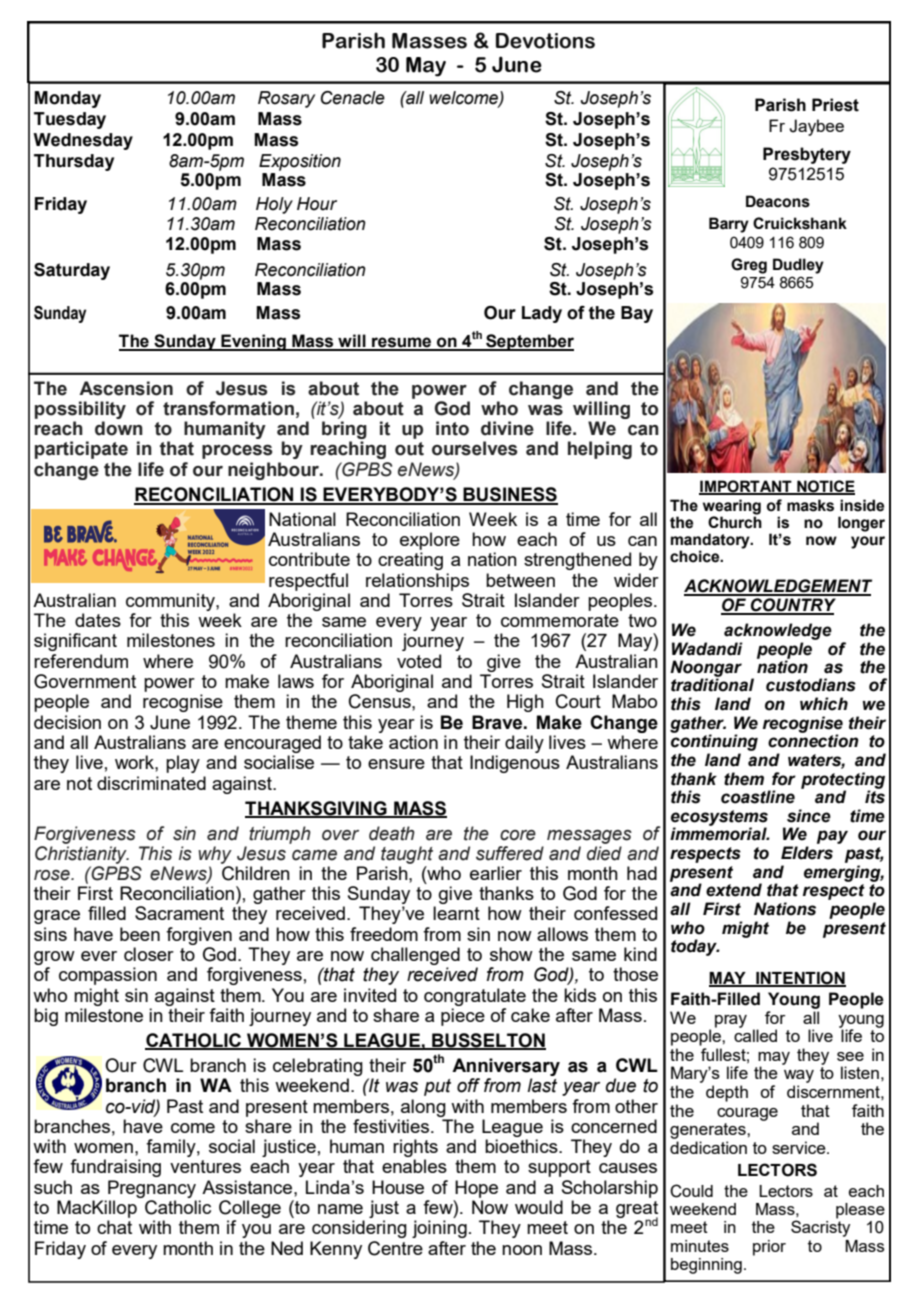 The height and width of the document is (1308, 924). I want to click on IMPORTANT, so click(746, 487).
